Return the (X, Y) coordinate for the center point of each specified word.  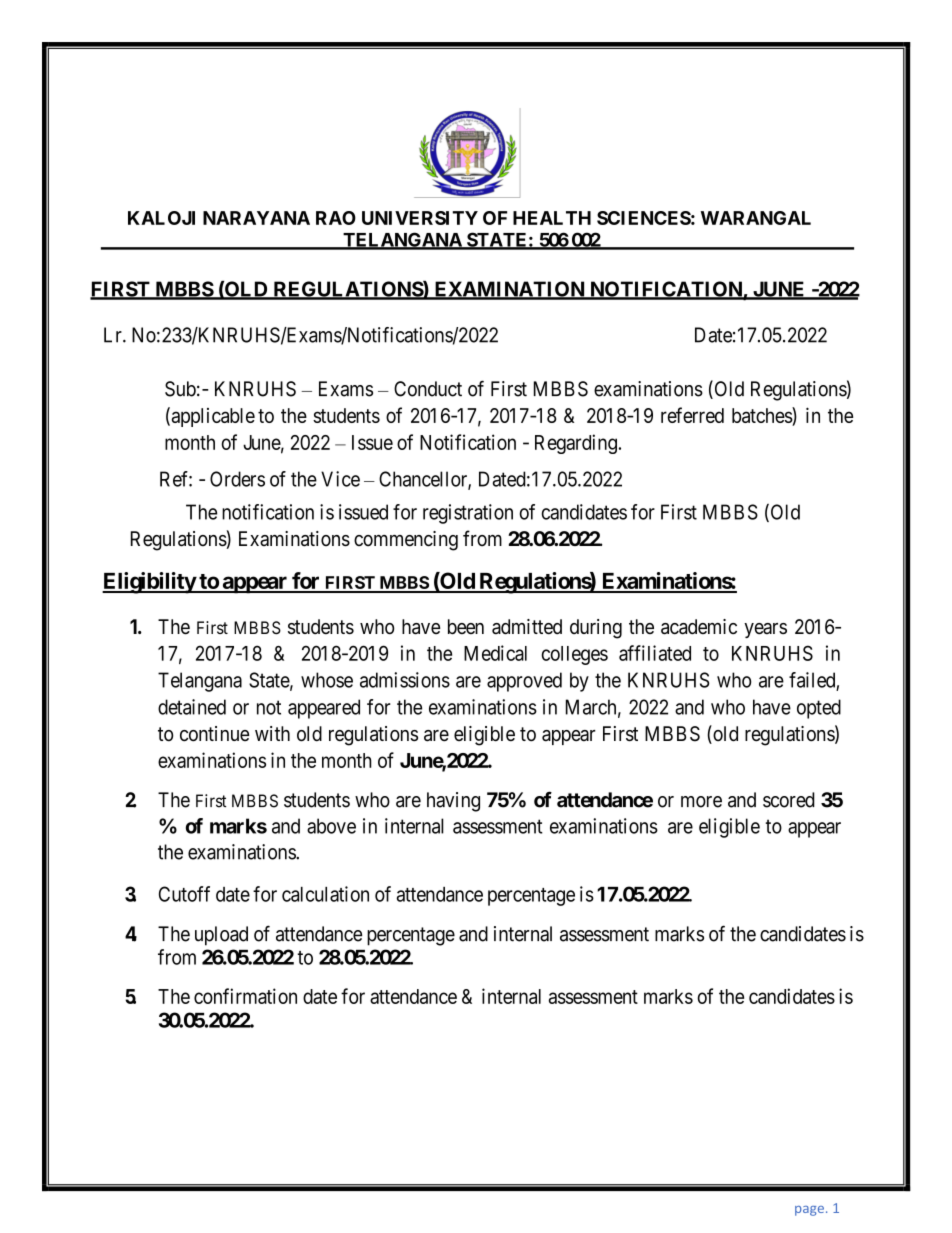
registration (468, 514)
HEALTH (552, 218)
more (701, 802)
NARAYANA (256, 218)
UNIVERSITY (420, 218)
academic (699, 627)
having (453, 802)
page (809, 1211)
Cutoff (184, 894)
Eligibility (149, 583)
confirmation (245, 996)
